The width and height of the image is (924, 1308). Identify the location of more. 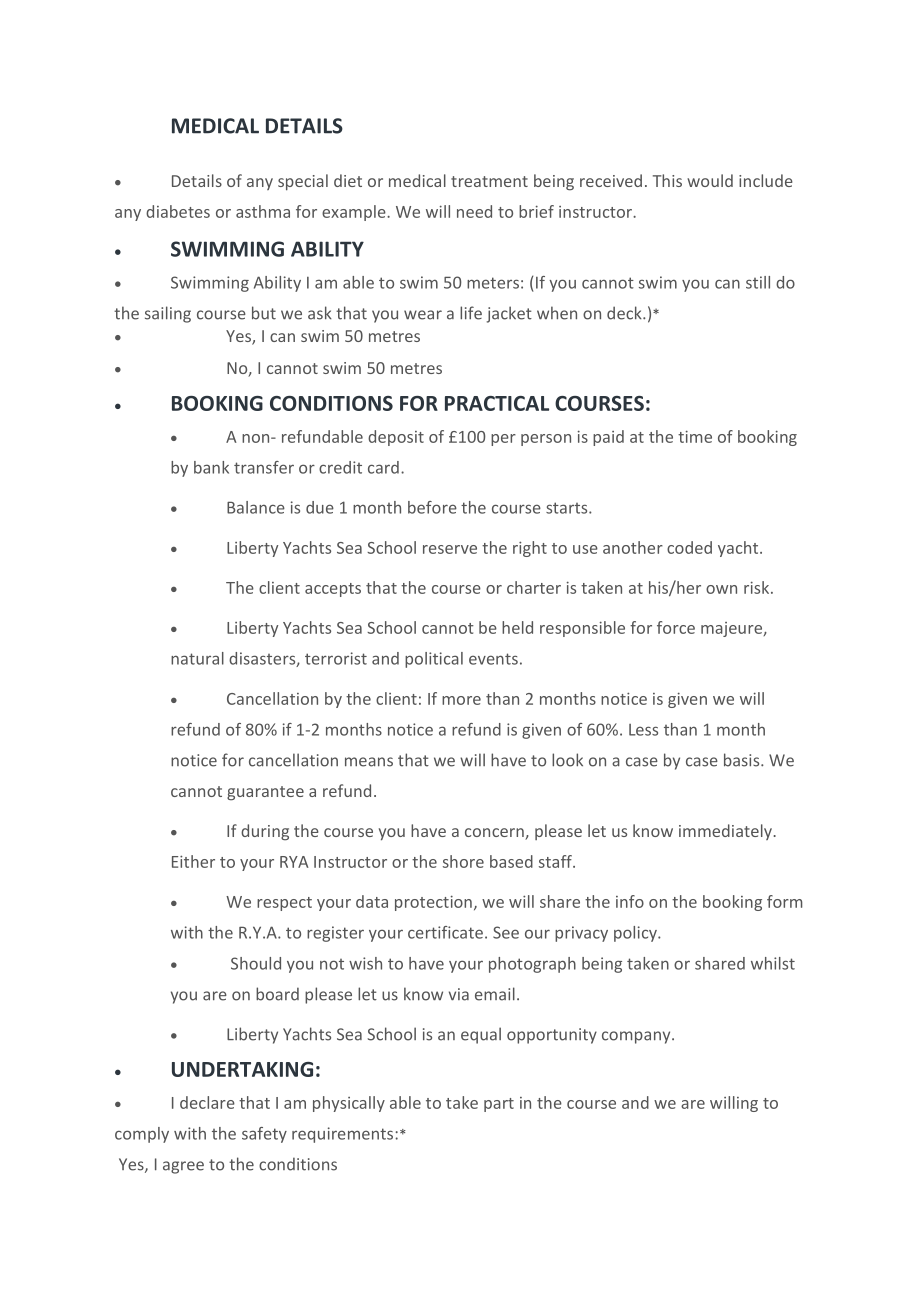
(461, 700).
